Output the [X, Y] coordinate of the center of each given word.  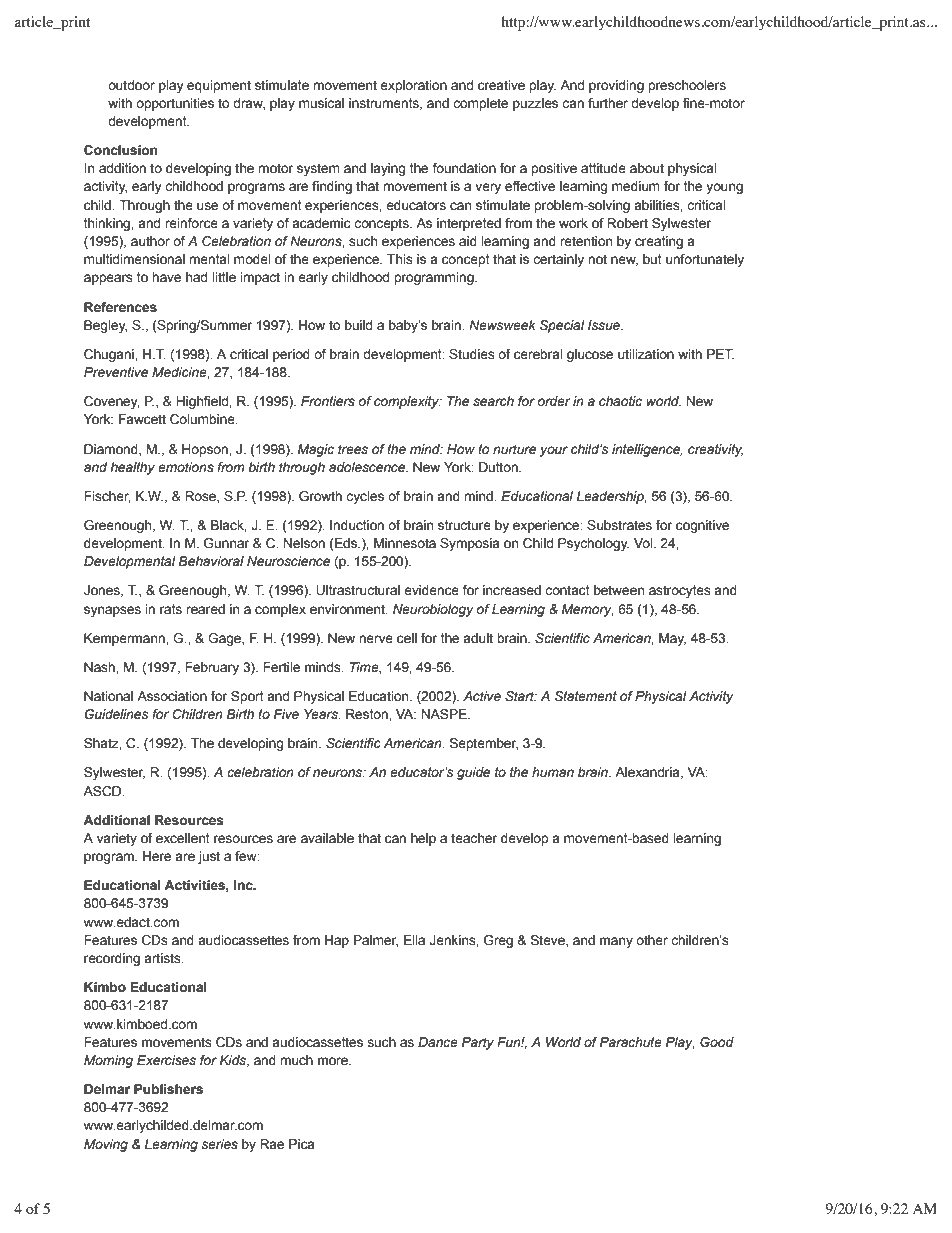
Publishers [168, 1089]
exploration [413, 86]
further [608, 103]
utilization [646, 354]
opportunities [175, 104]
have [166, 277]
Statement [586, 696]
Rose [201, 497]
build [358, 325]
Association [172, 696]
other [652, 940]
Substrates [619, 525]
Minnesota [405, 543]
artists [163, 958]
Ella [414, 940]
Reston [368, 714]
